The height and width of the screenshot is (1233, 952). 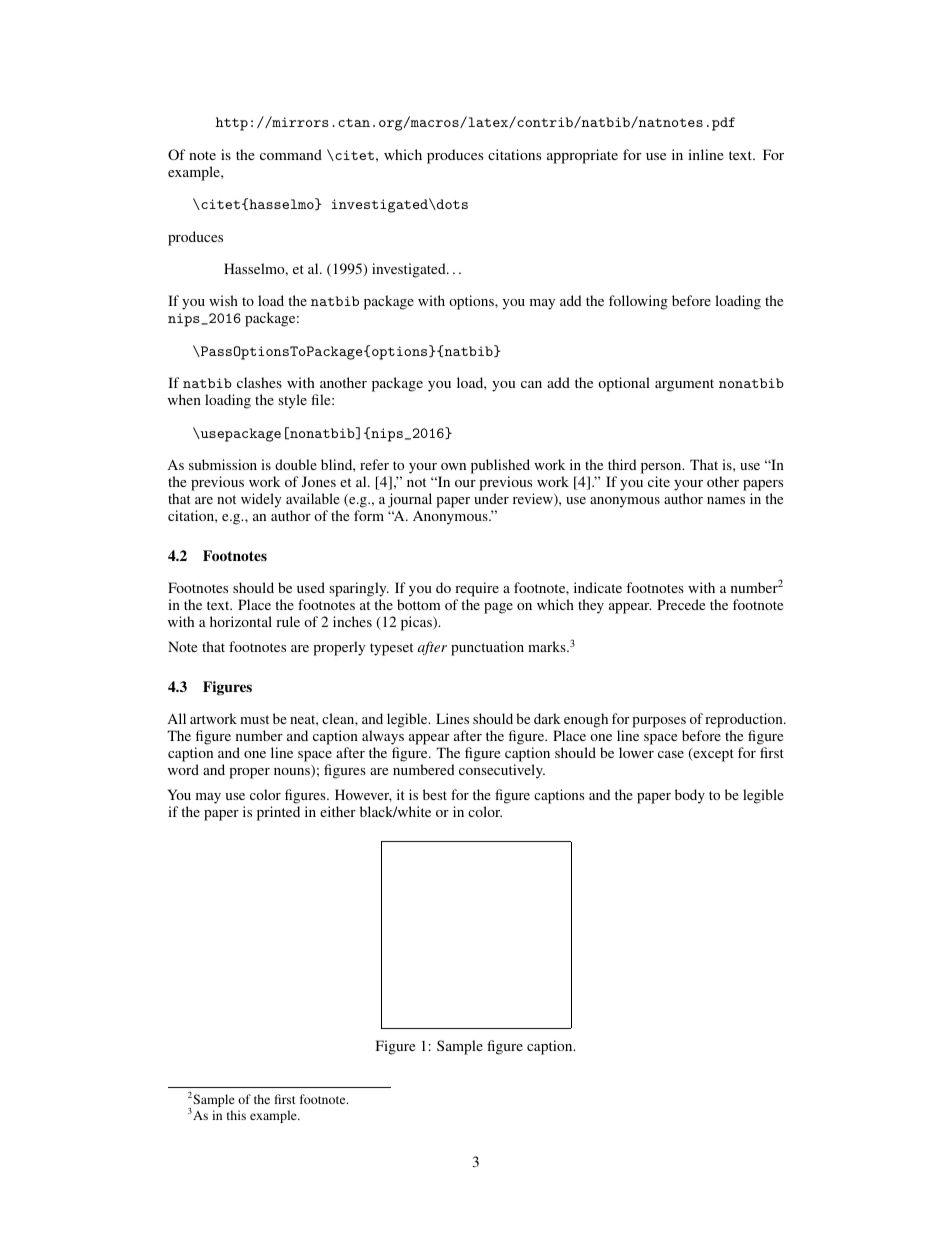 I want to click on printed, so click(x=278, y=813).
